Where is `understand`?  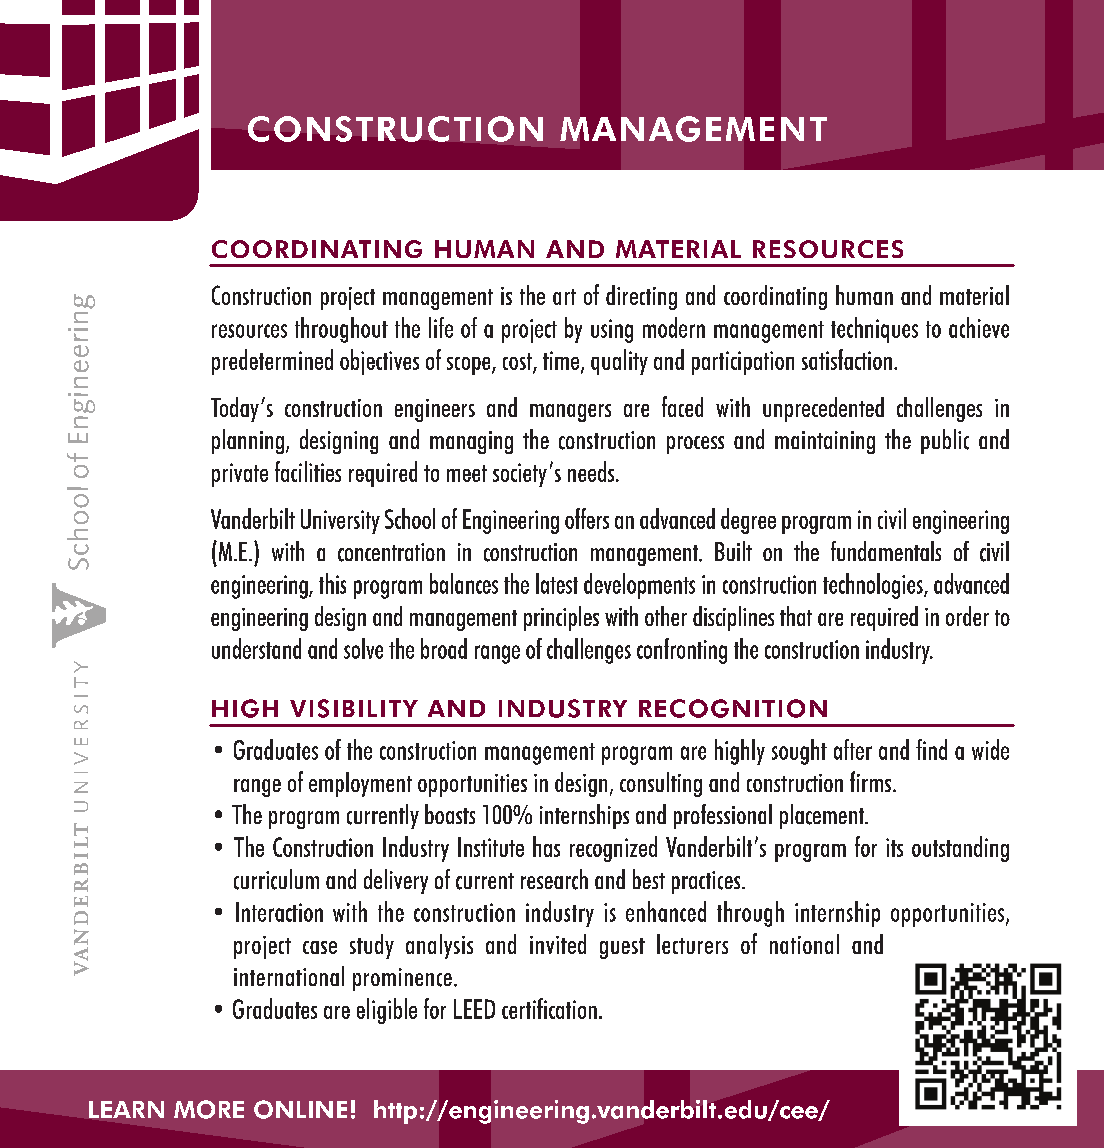
understand is located at coordinates (256, 648).
